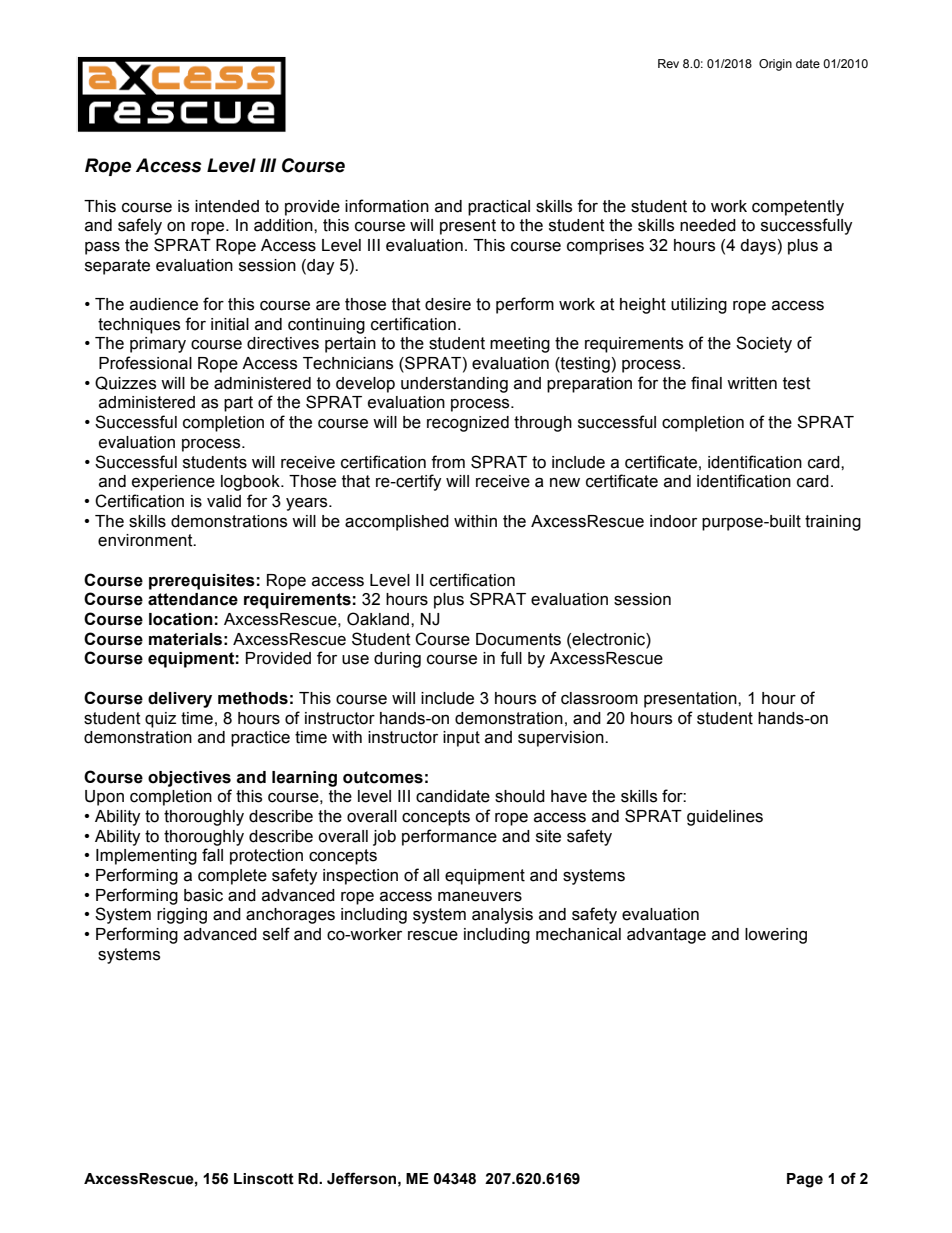  What do you see at coordinates (448, 462) in the screenshot?
I see `from` at bounding box center [448, 462].
